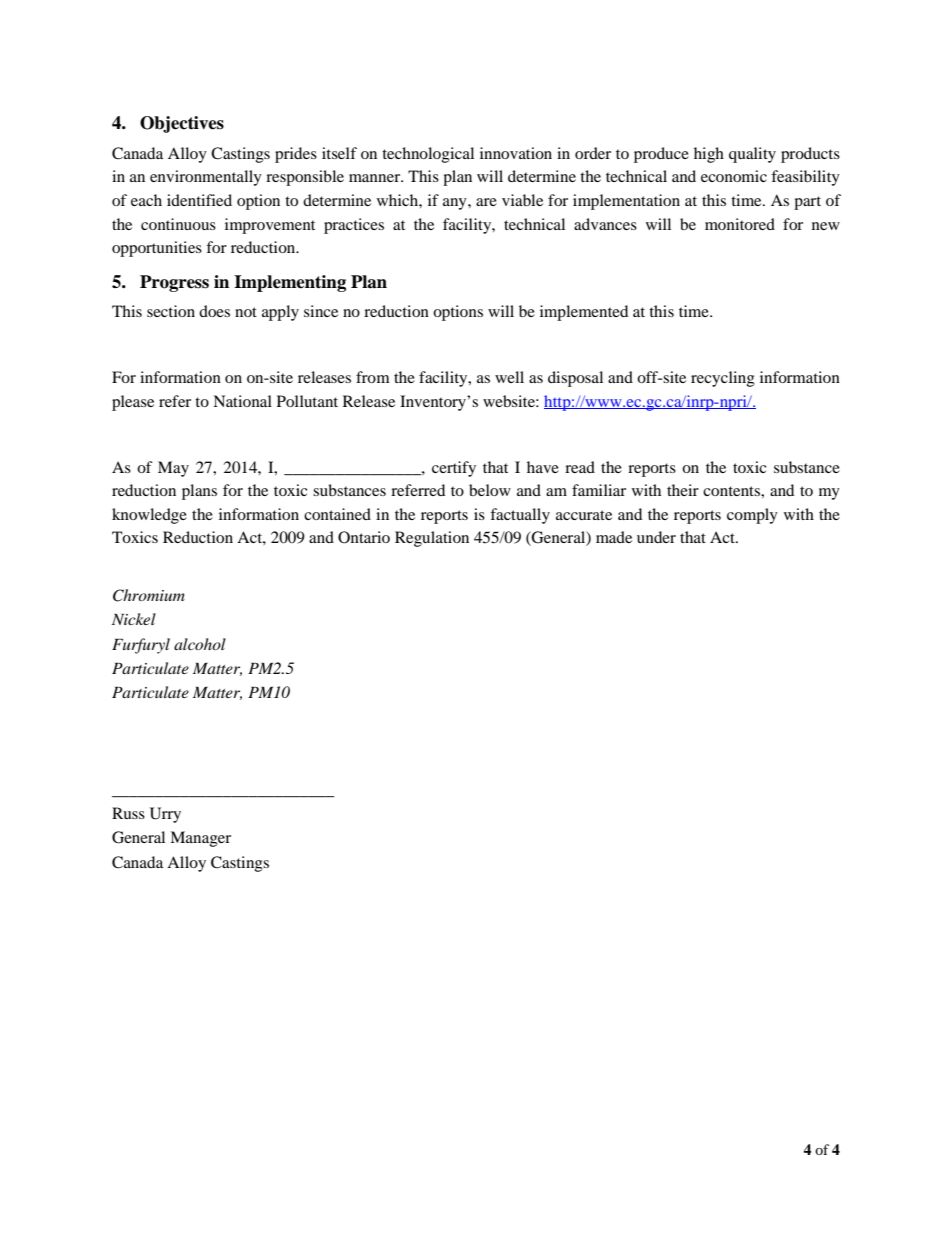  Describe the element at coordinates (723, 379) in the image. I see `recycling` at that location.
